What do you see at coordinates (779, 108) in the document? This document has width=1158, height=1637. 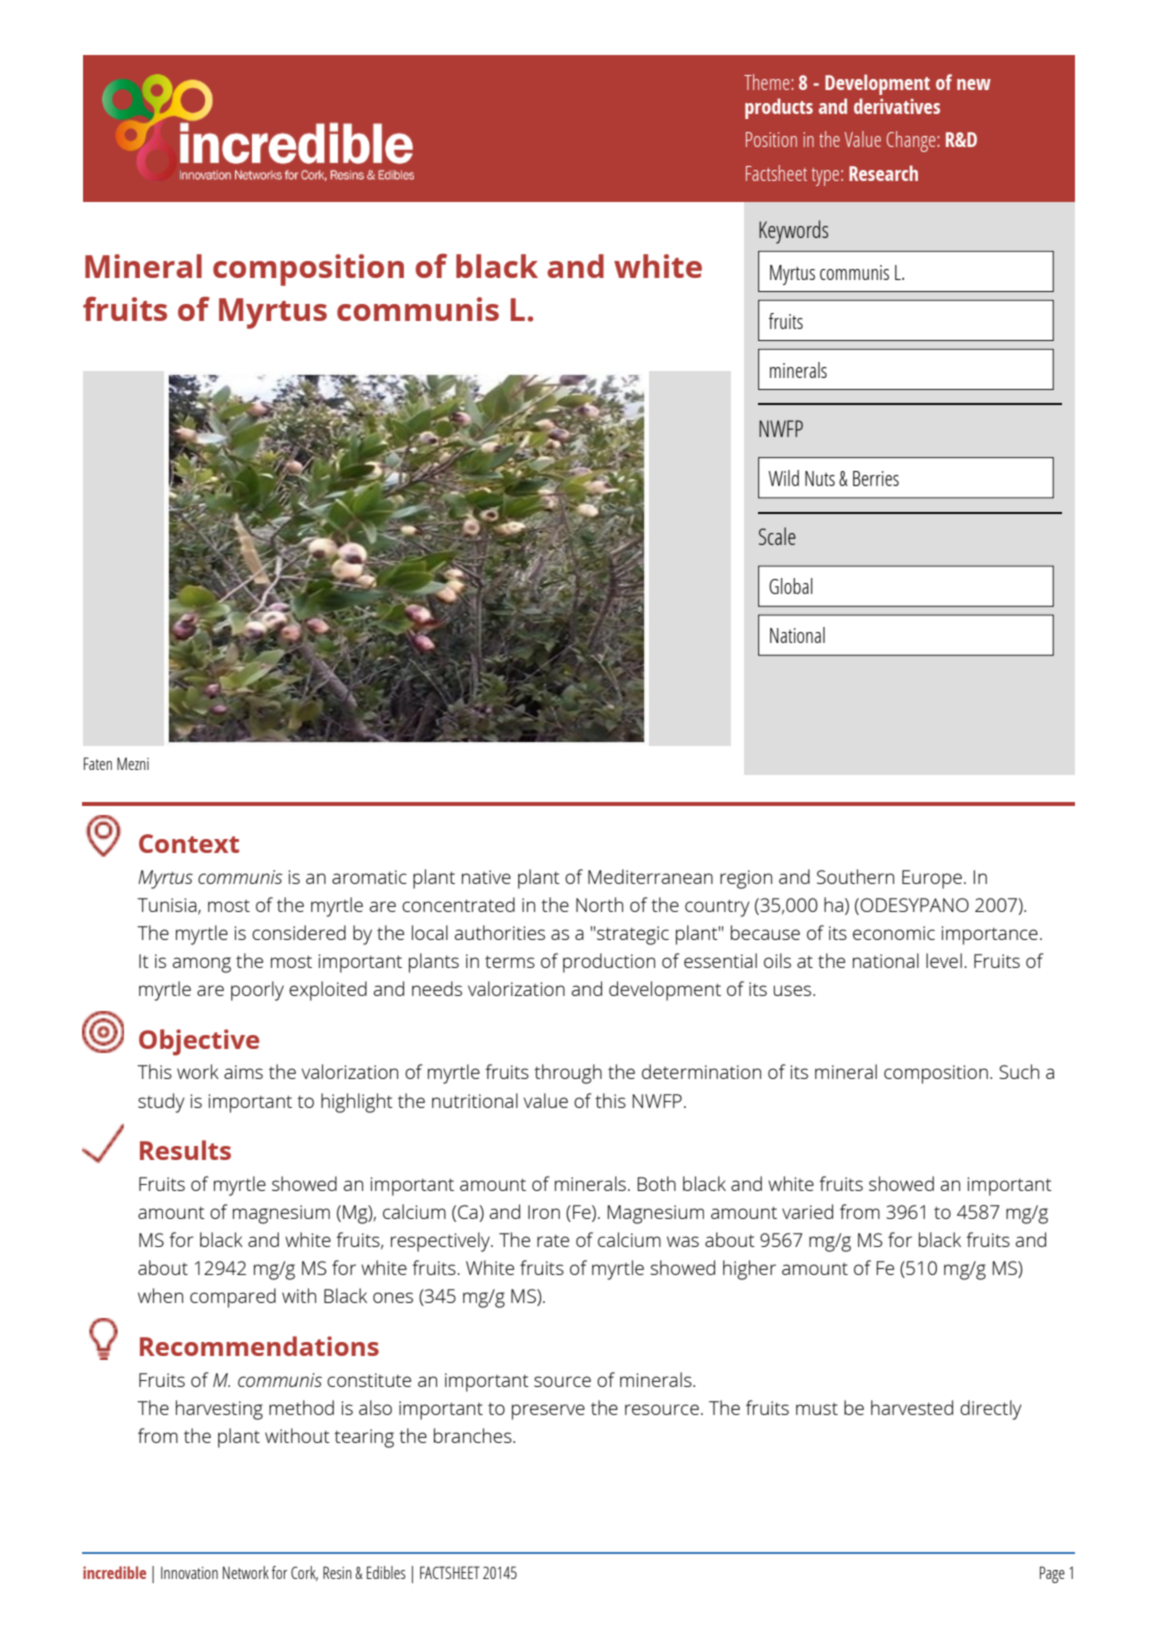 I see `products` at bounding box center [779, 108].
